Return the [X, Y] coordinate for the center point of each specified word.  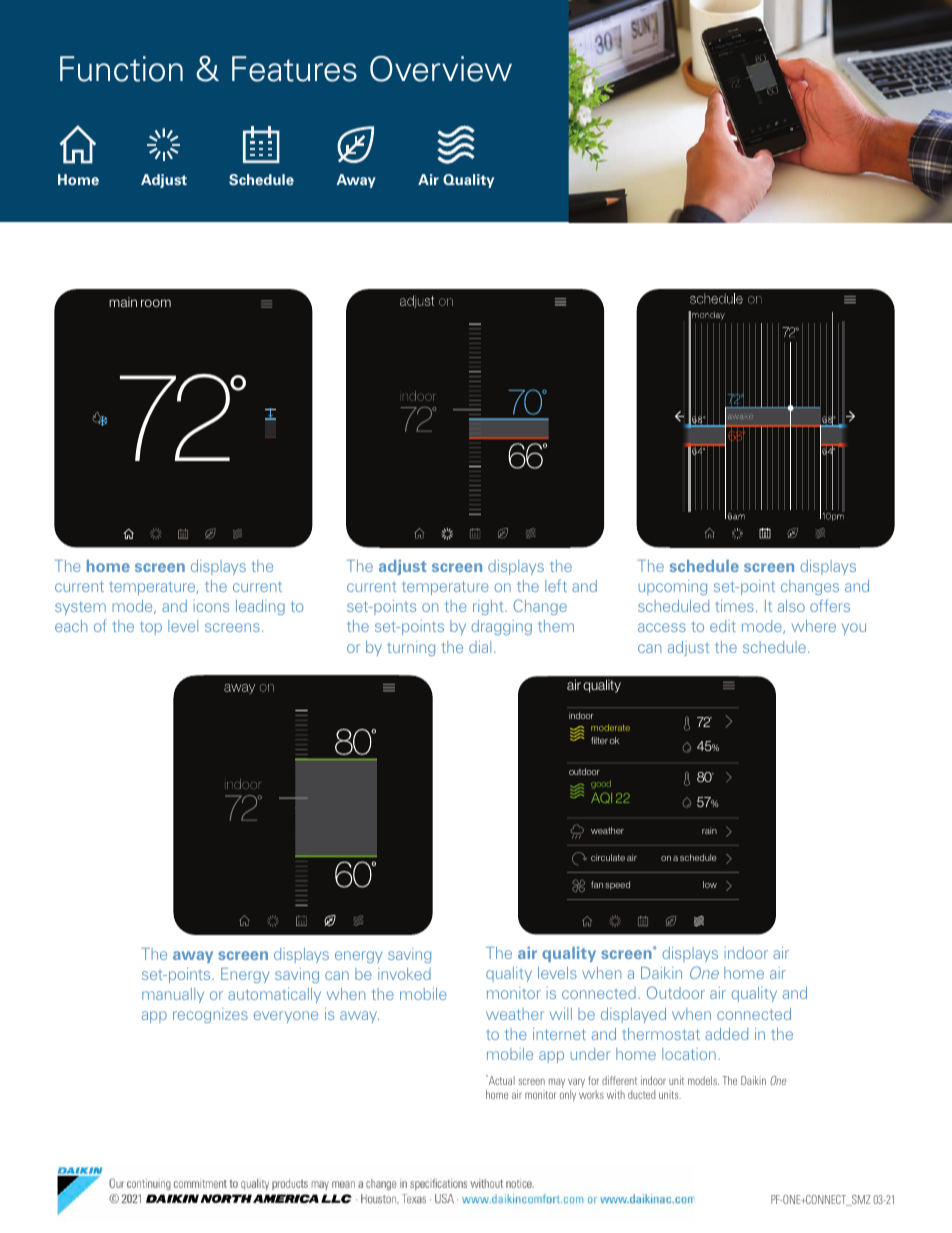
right [489, 607]
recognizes [210, 1015]
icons [211, 606]
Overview [441, 69]
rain [709, 830]
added [726, 1034]
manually [173, 995]
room [156, 303]
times [734, 606]
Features [294, 69]
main [123, 302]
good [601, 784]
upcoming [673, 587]
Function [121, 69]
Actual [500, 1080]
